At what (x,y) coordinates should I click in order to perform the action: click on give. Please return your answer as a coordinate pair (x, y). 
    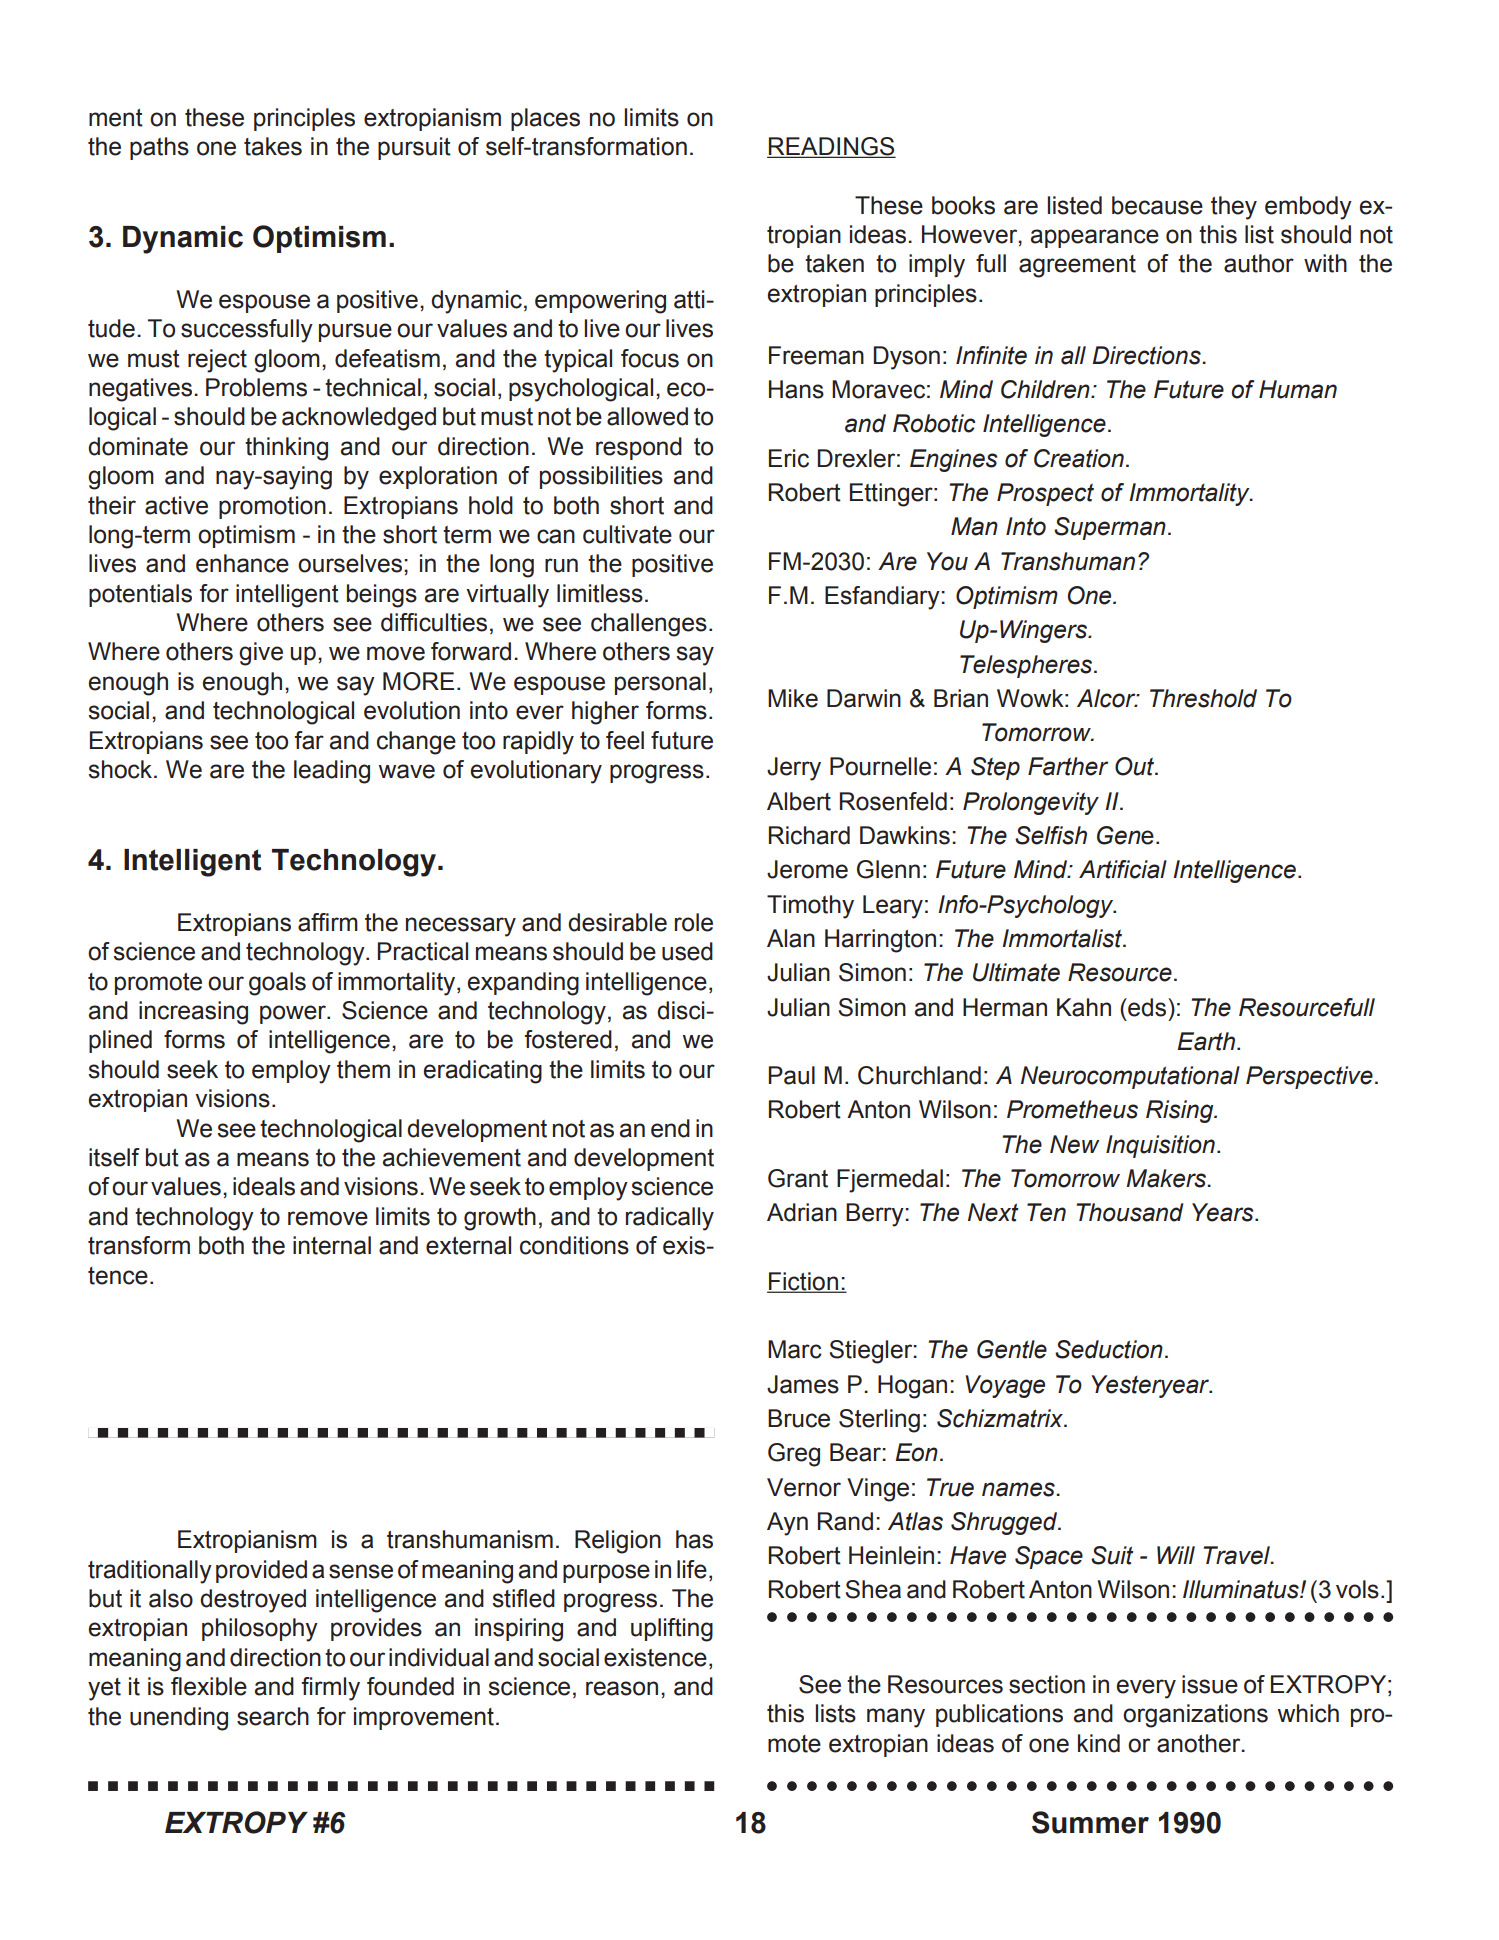
    Looking at the image, I should click on (261, 654).
